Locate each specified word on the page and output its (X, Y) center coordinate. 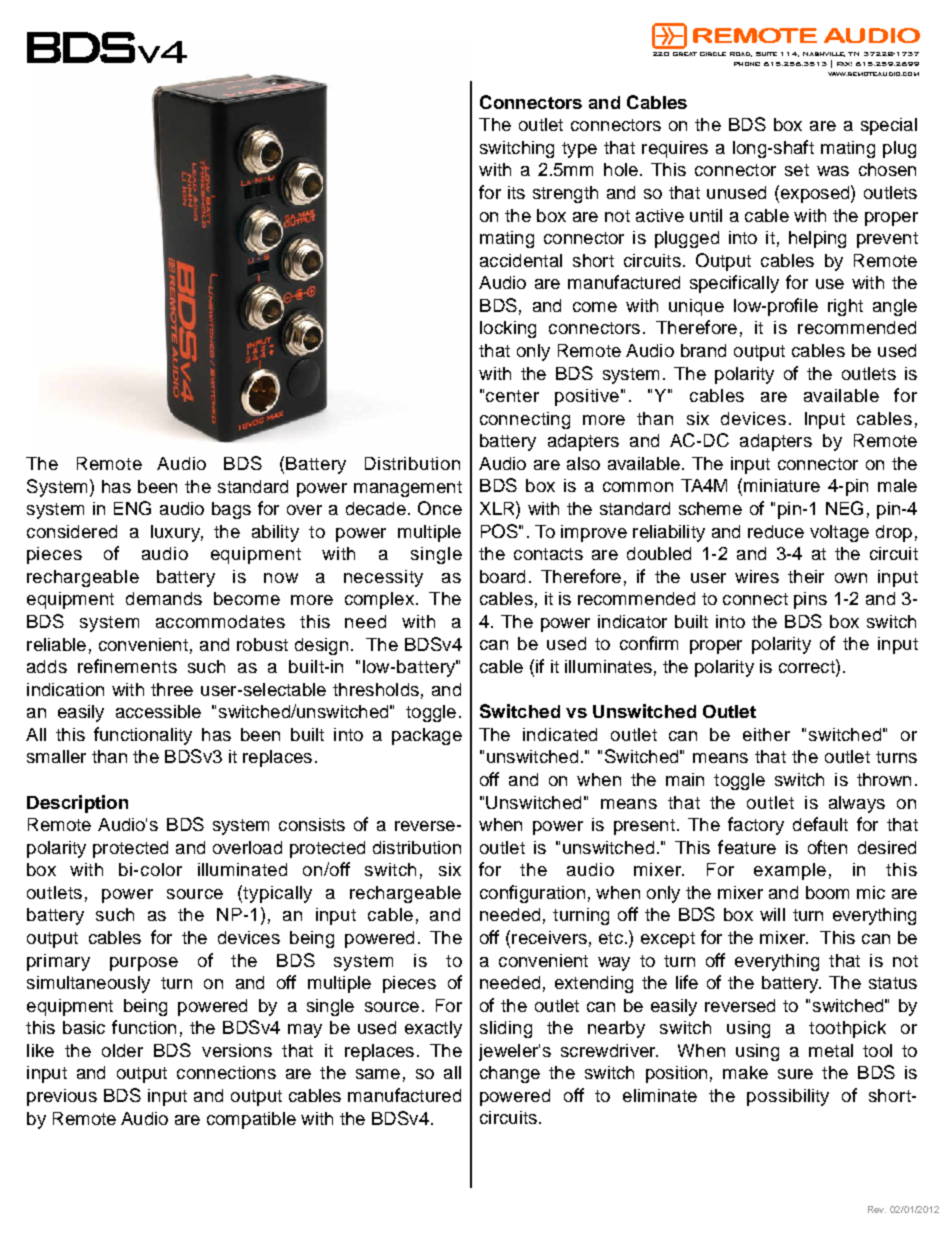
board (502, 576)
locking (508, 329)
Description (77, 804)
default (820, 824)
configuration (532, 894)
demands (164, 598)
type (579, 150)
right (845, 307)
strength (565, 194)
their (806, 576)
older (122, 1050)
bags (231, 510)
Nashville (824, 54)
